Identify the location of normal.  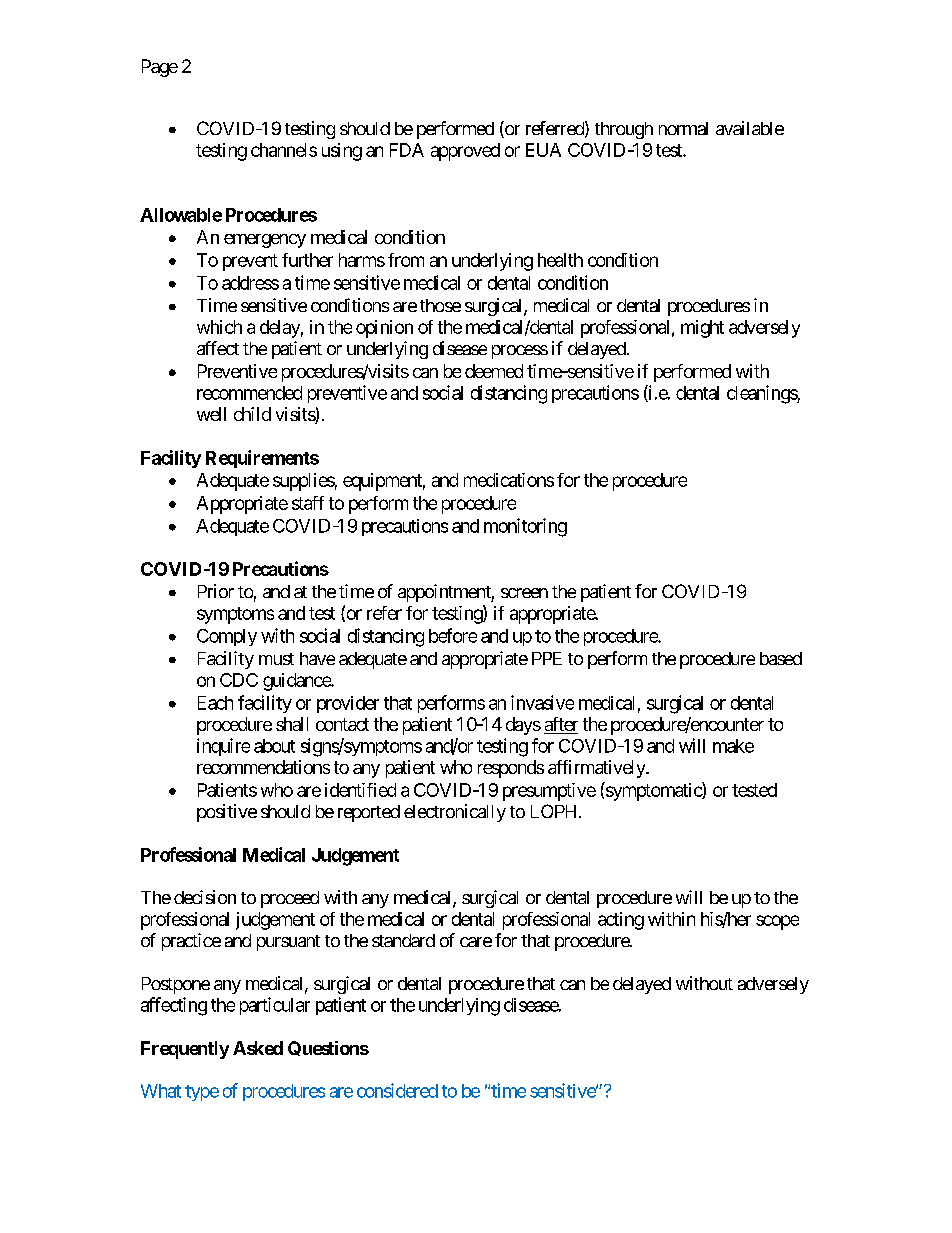
(683, 128).
